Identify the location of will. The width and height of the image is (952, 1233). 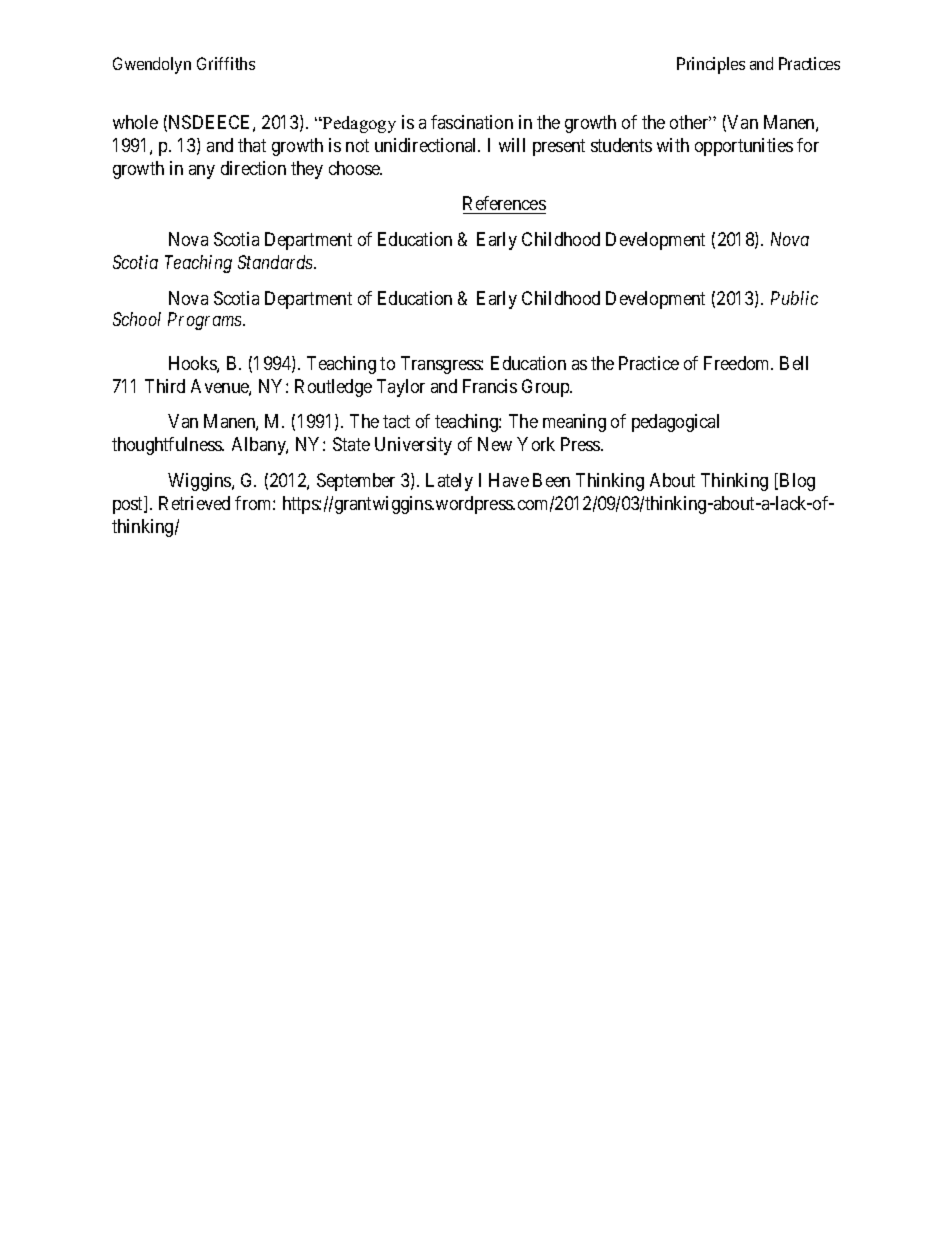
(512, 145).
